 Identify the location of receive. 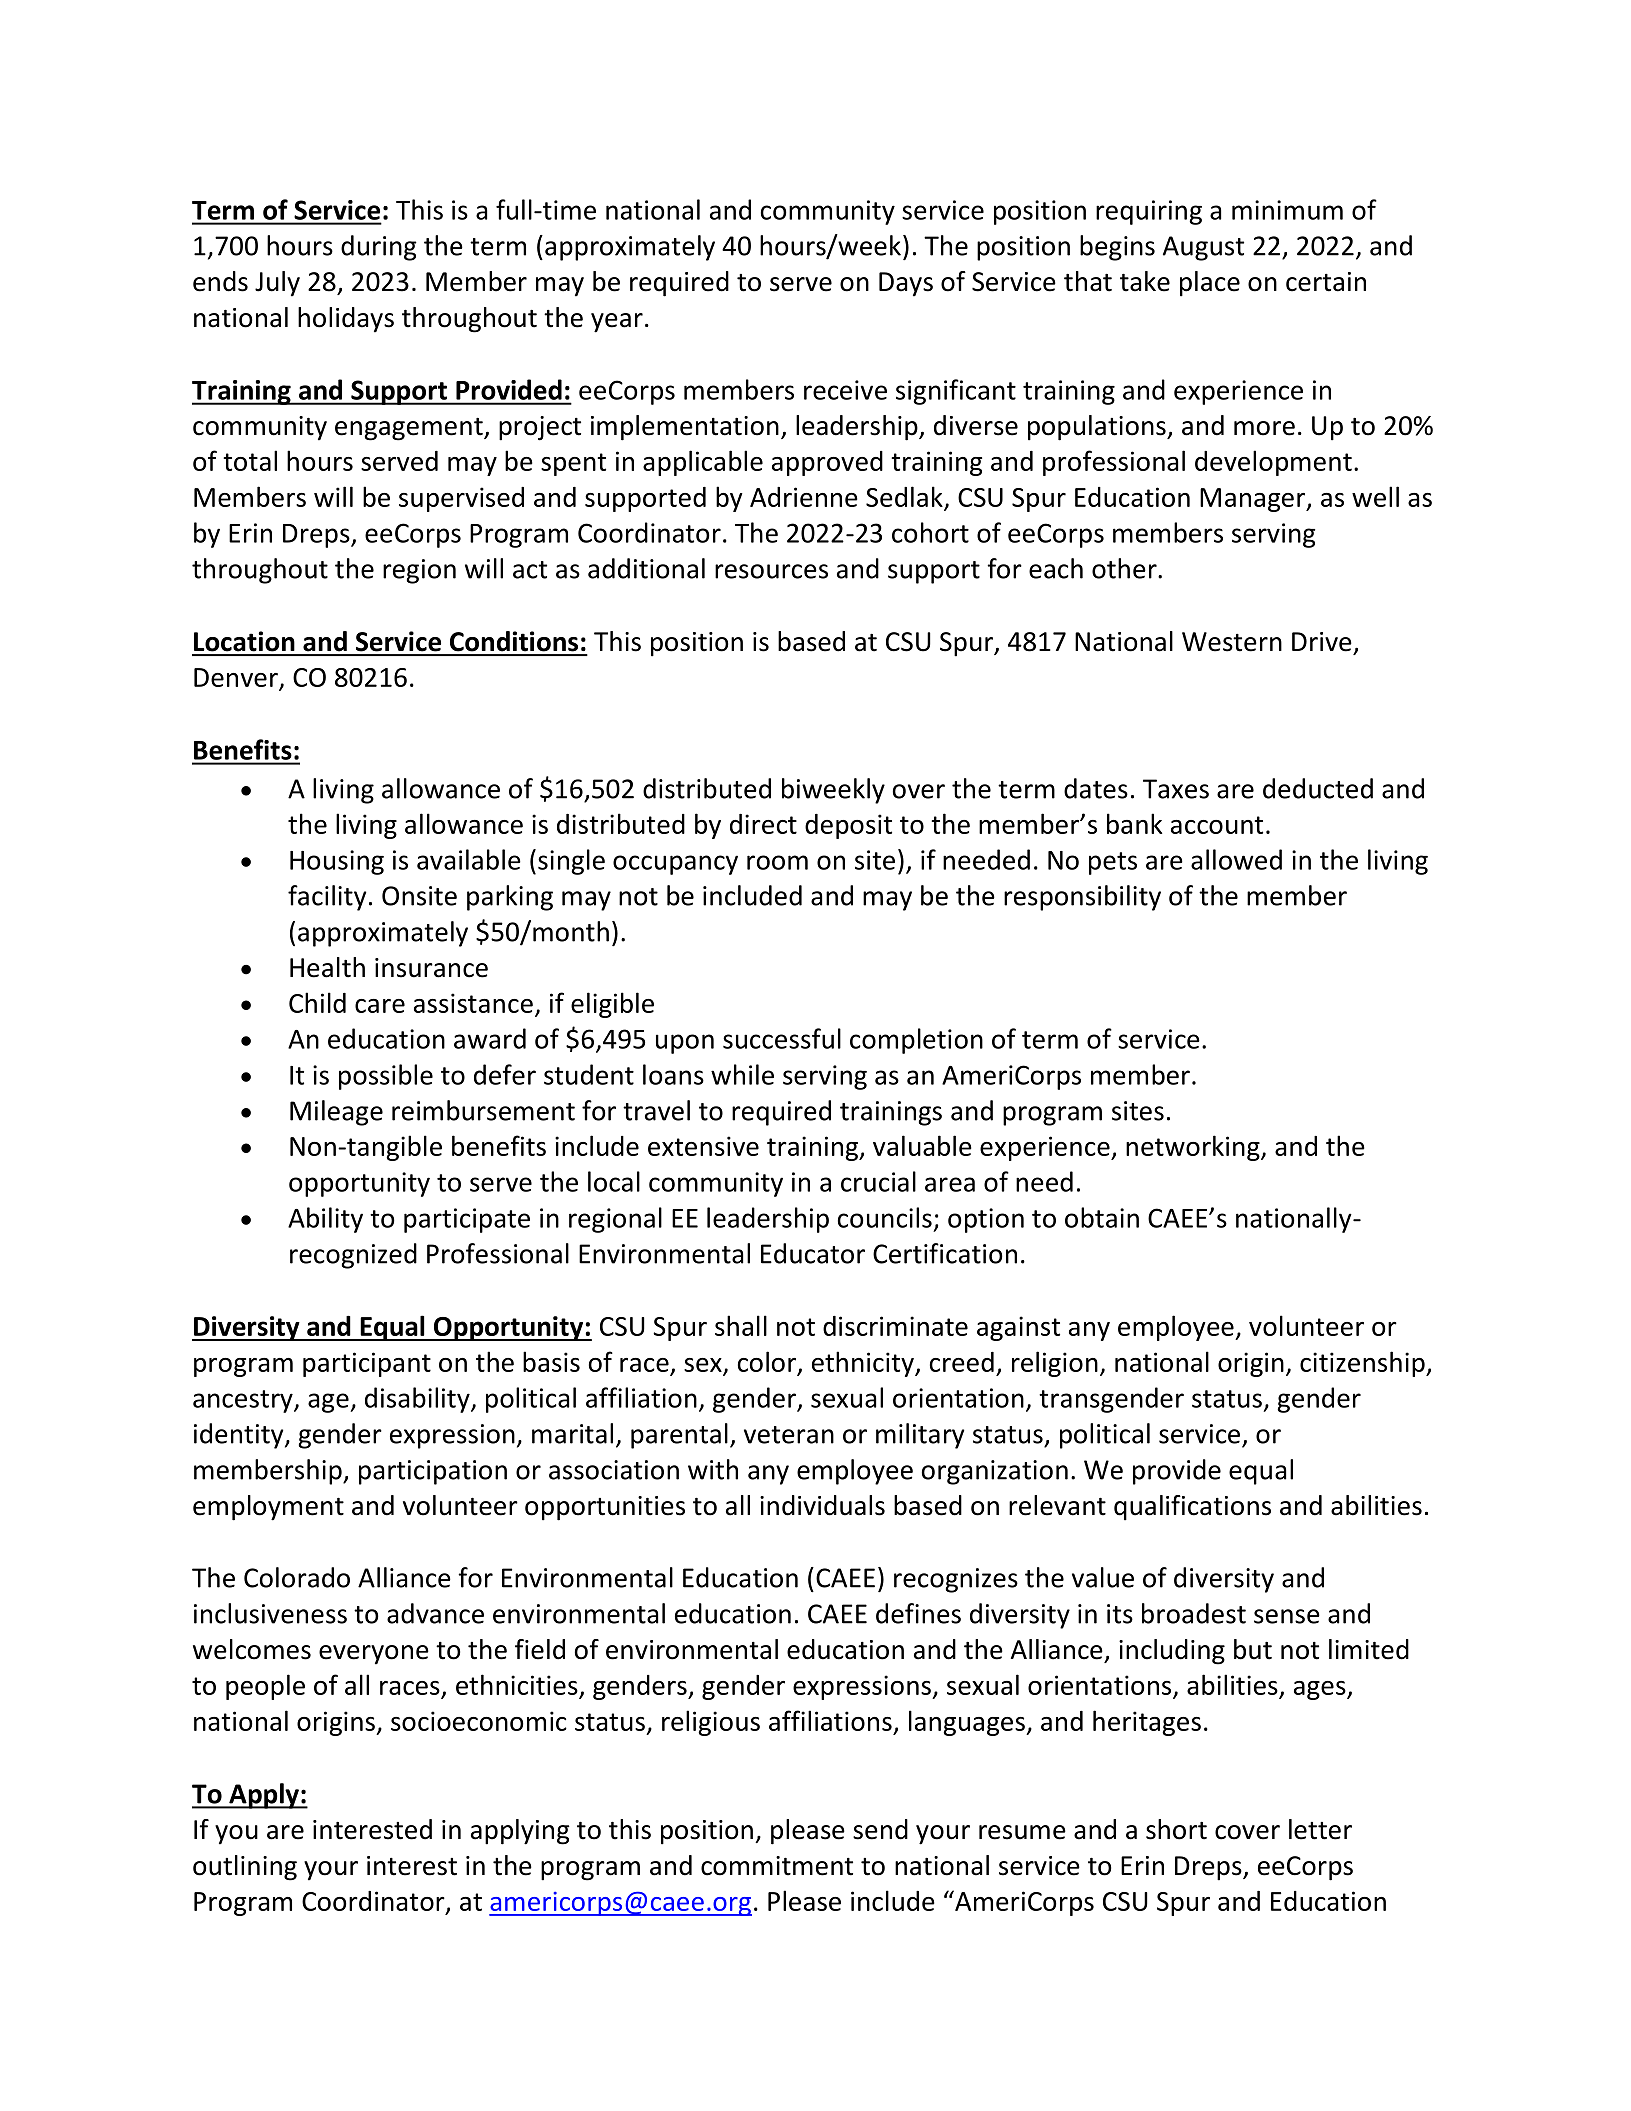
(845, 390).
